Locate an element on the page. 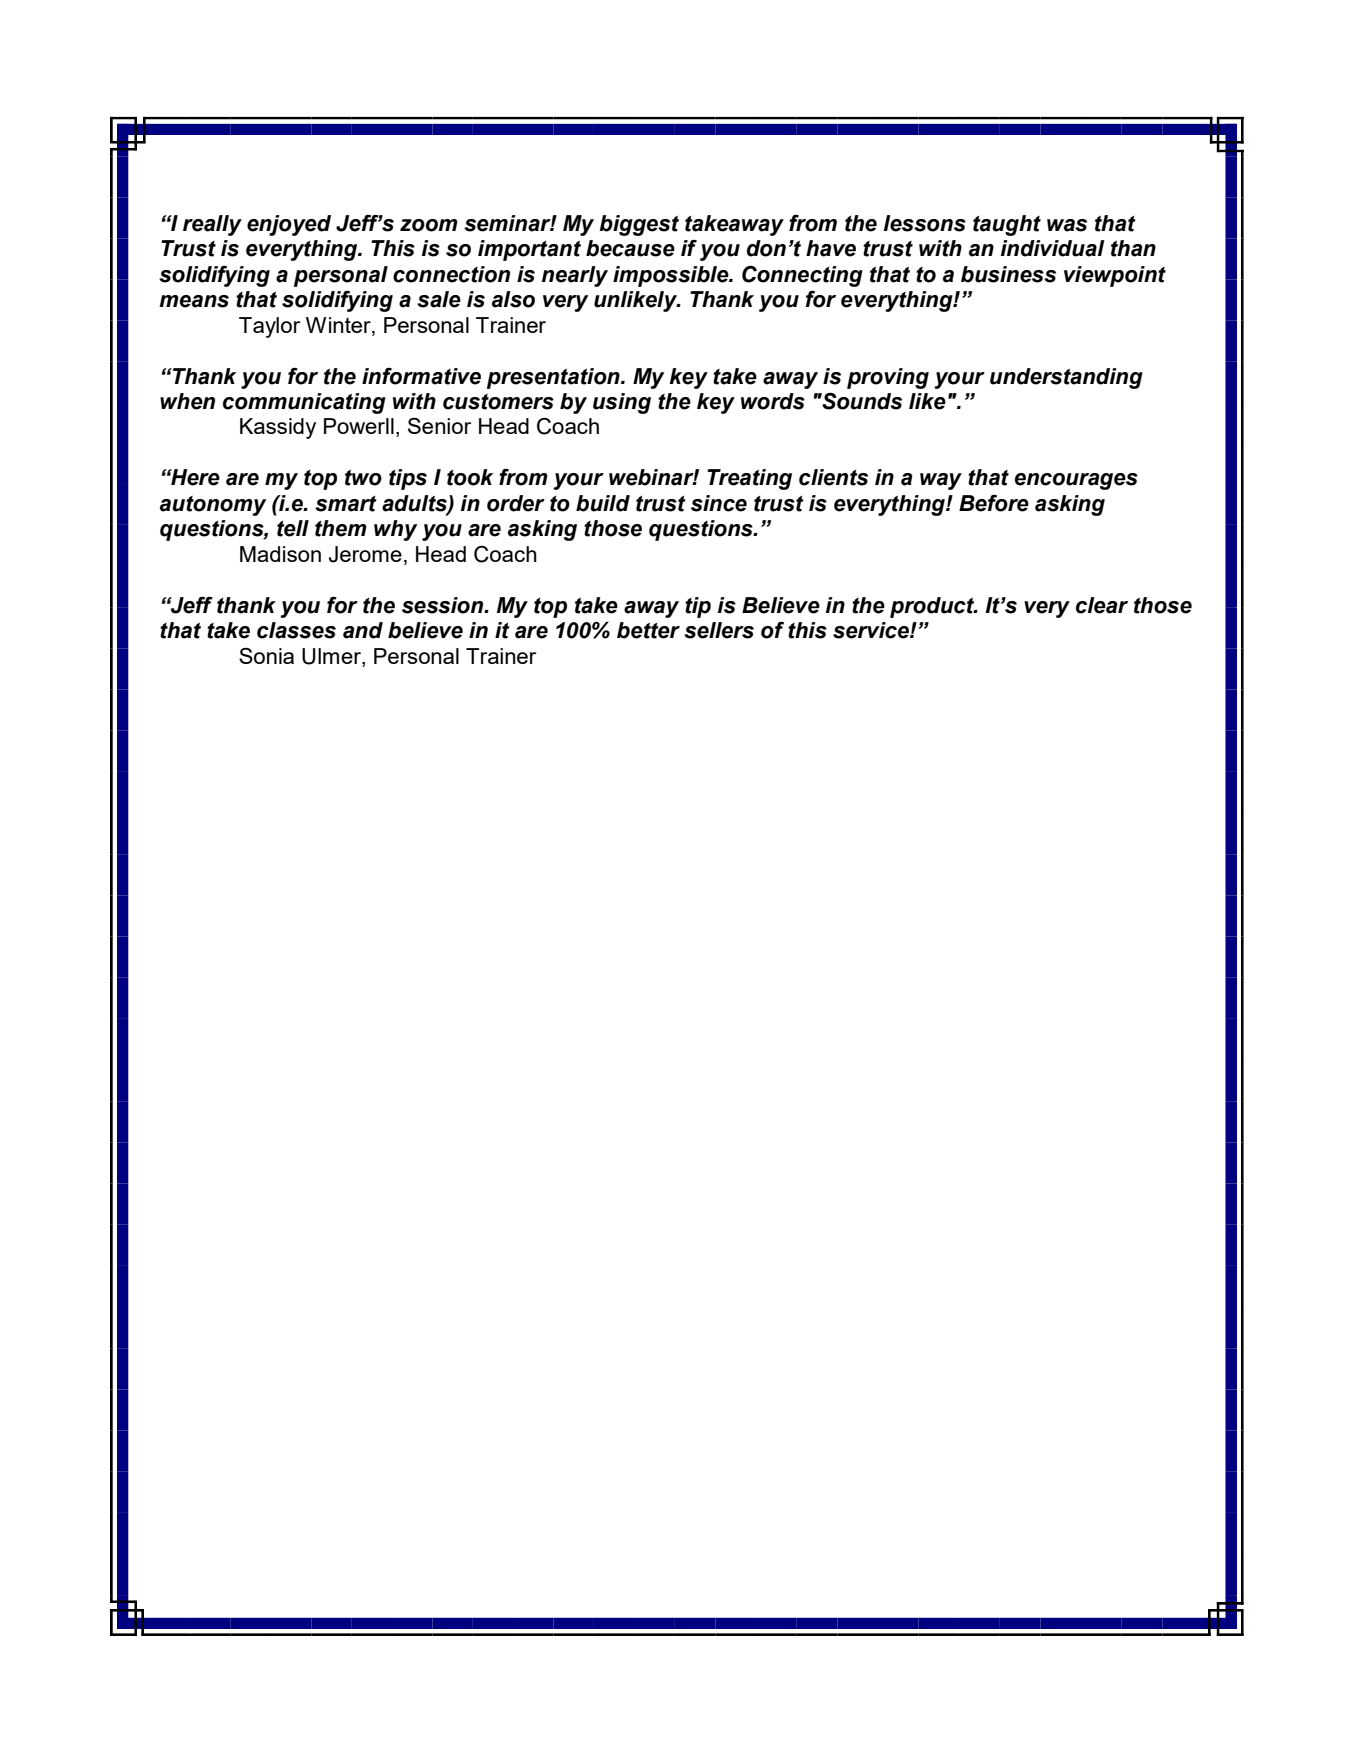  build is located at coordinates (603, 503).
